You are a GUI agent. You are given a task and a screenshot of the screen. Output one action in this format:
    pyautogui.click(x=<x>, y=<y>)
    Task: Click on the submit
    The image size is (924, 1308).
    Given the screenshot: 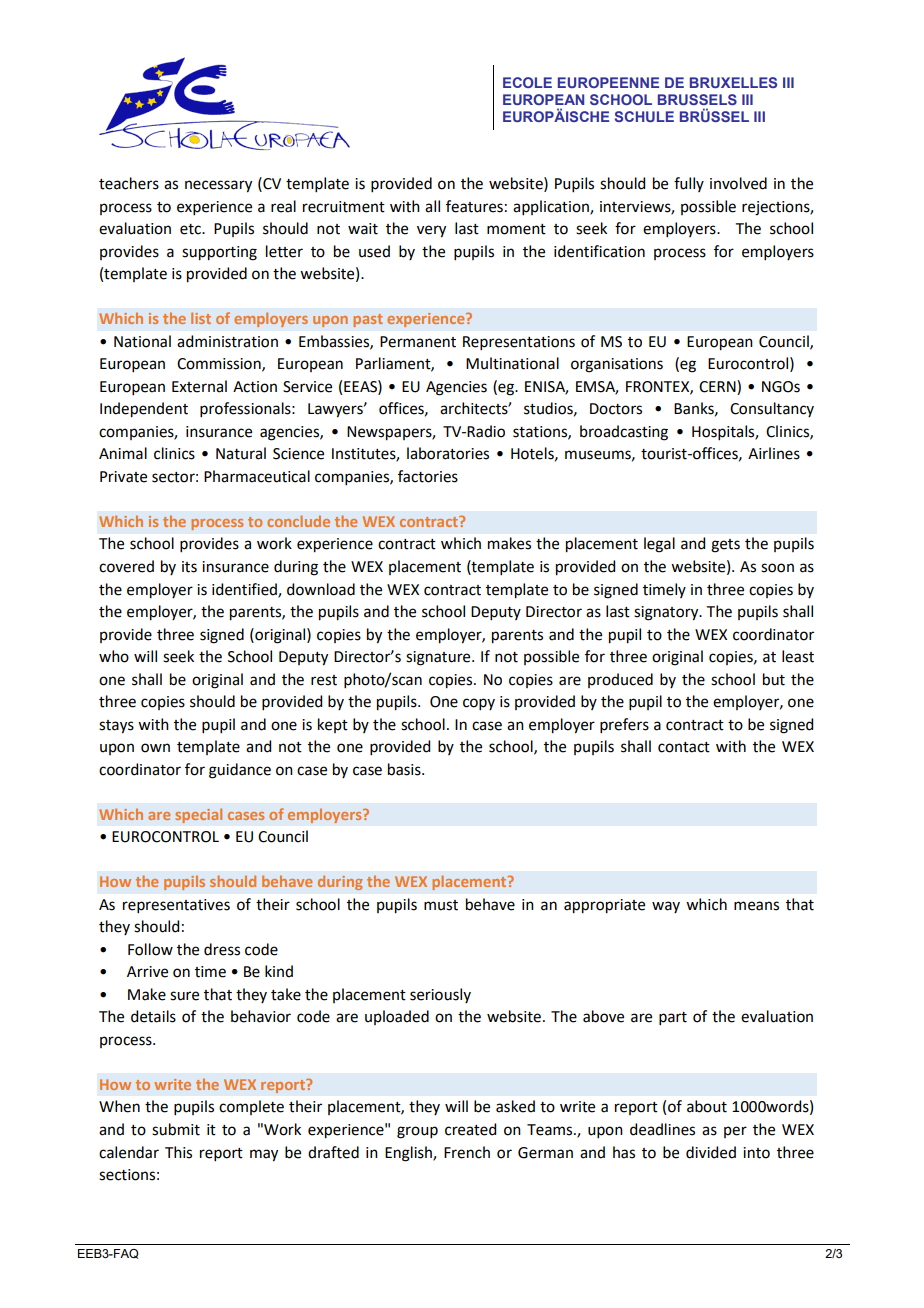 What is the action you would take?
    pyautogui.click(x=176, y=1129)
